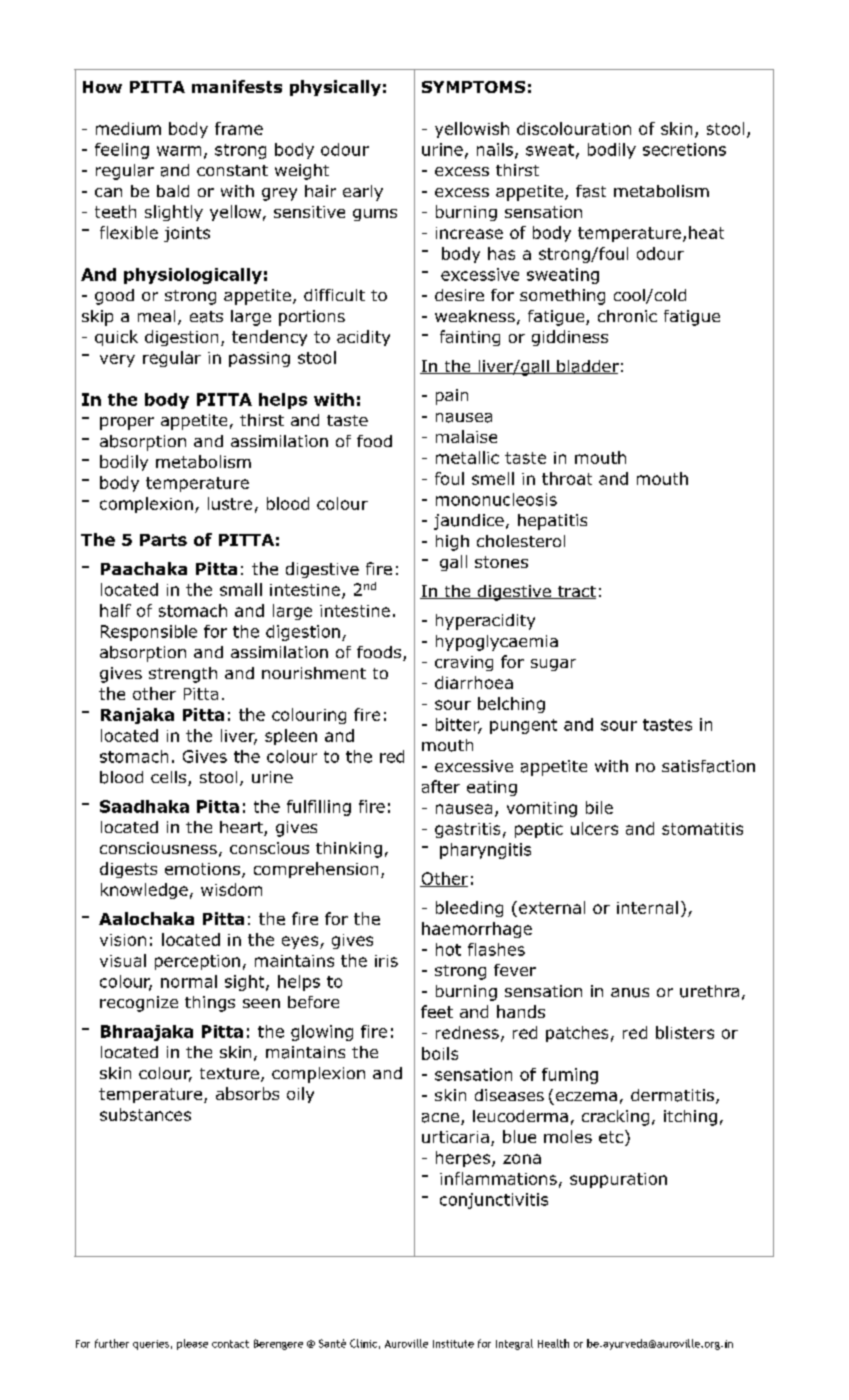 Image resolution: width=849 pixels, height=1400 pixels. Describe the element at coordinates (459, 725) in the page. I see `bitter` at that location.
